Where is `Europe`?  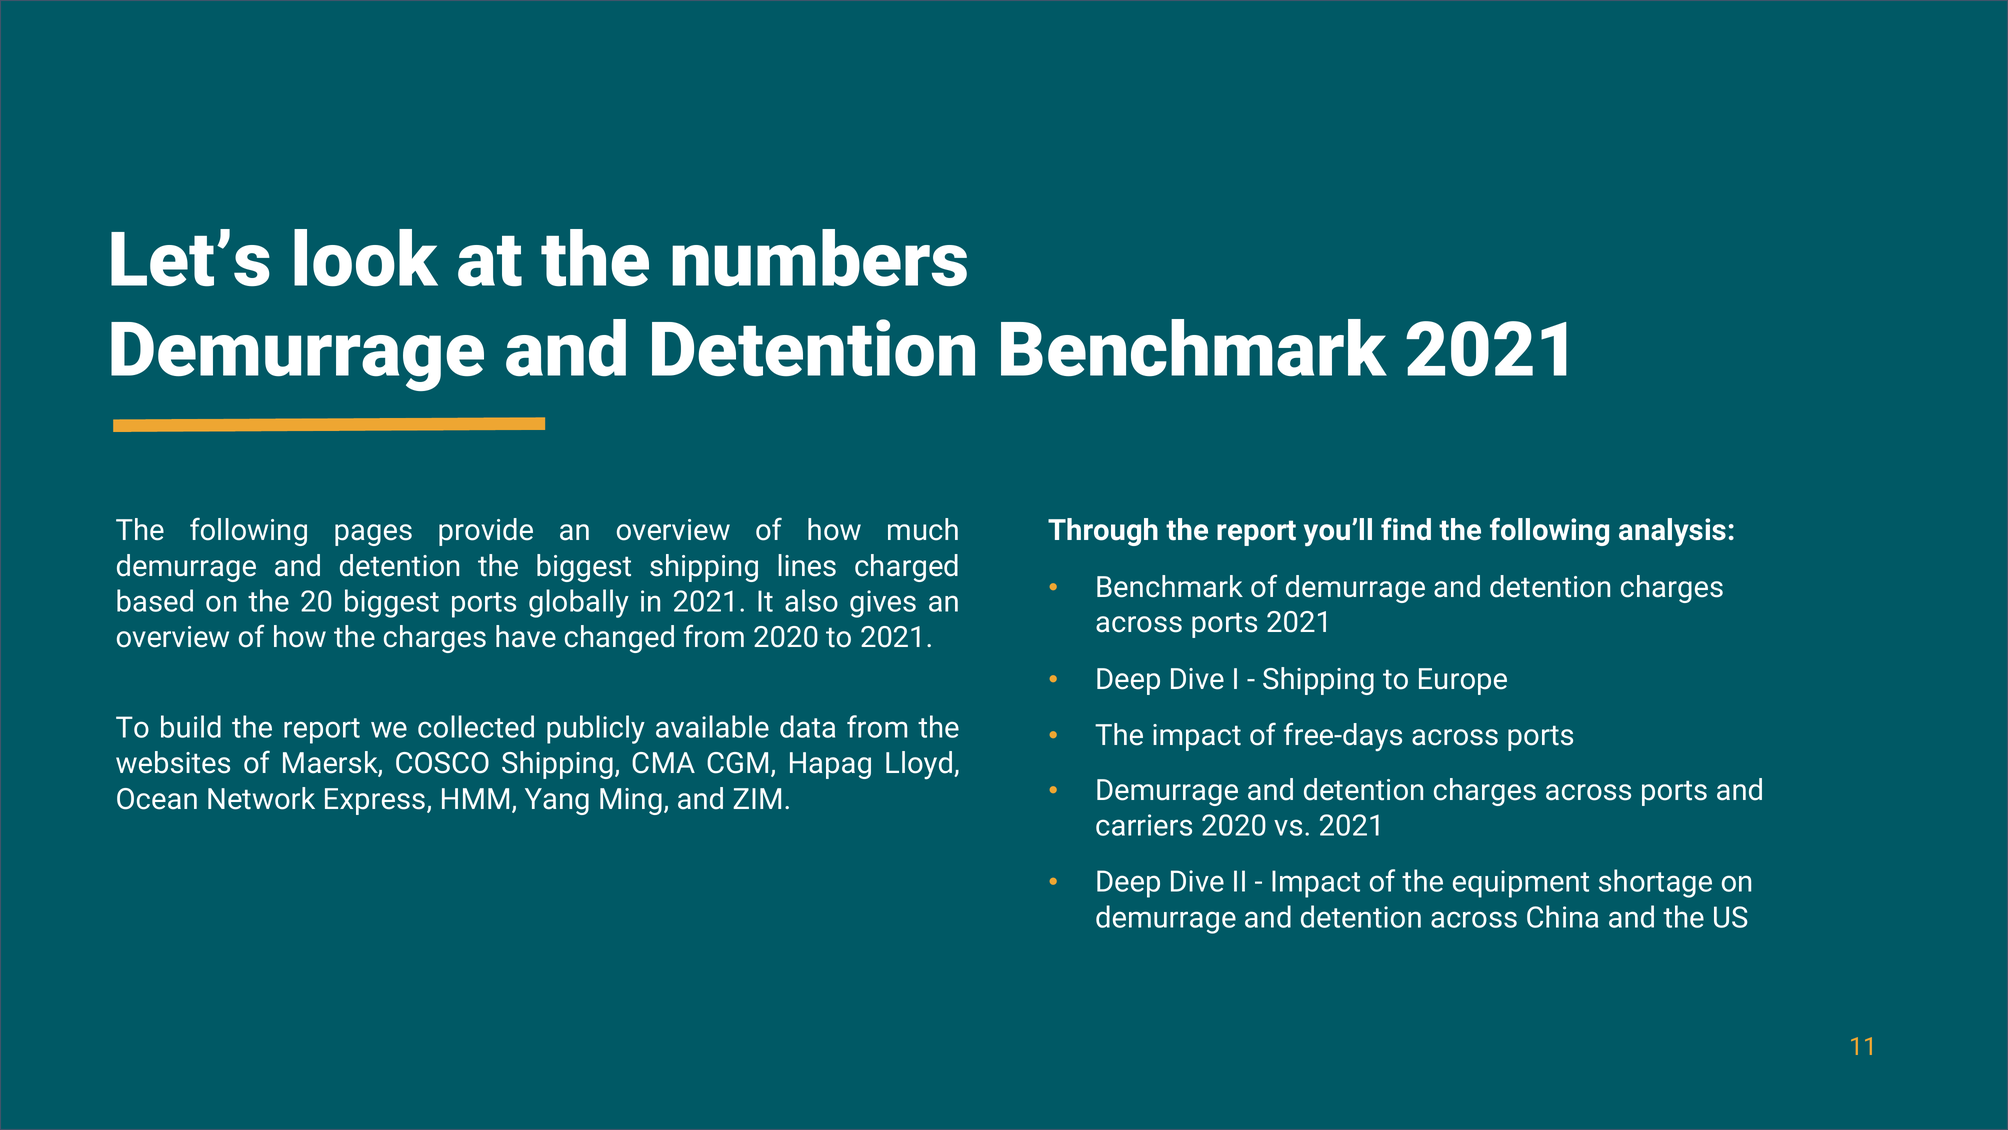
Europe is located at coordinates (1463, 681).
